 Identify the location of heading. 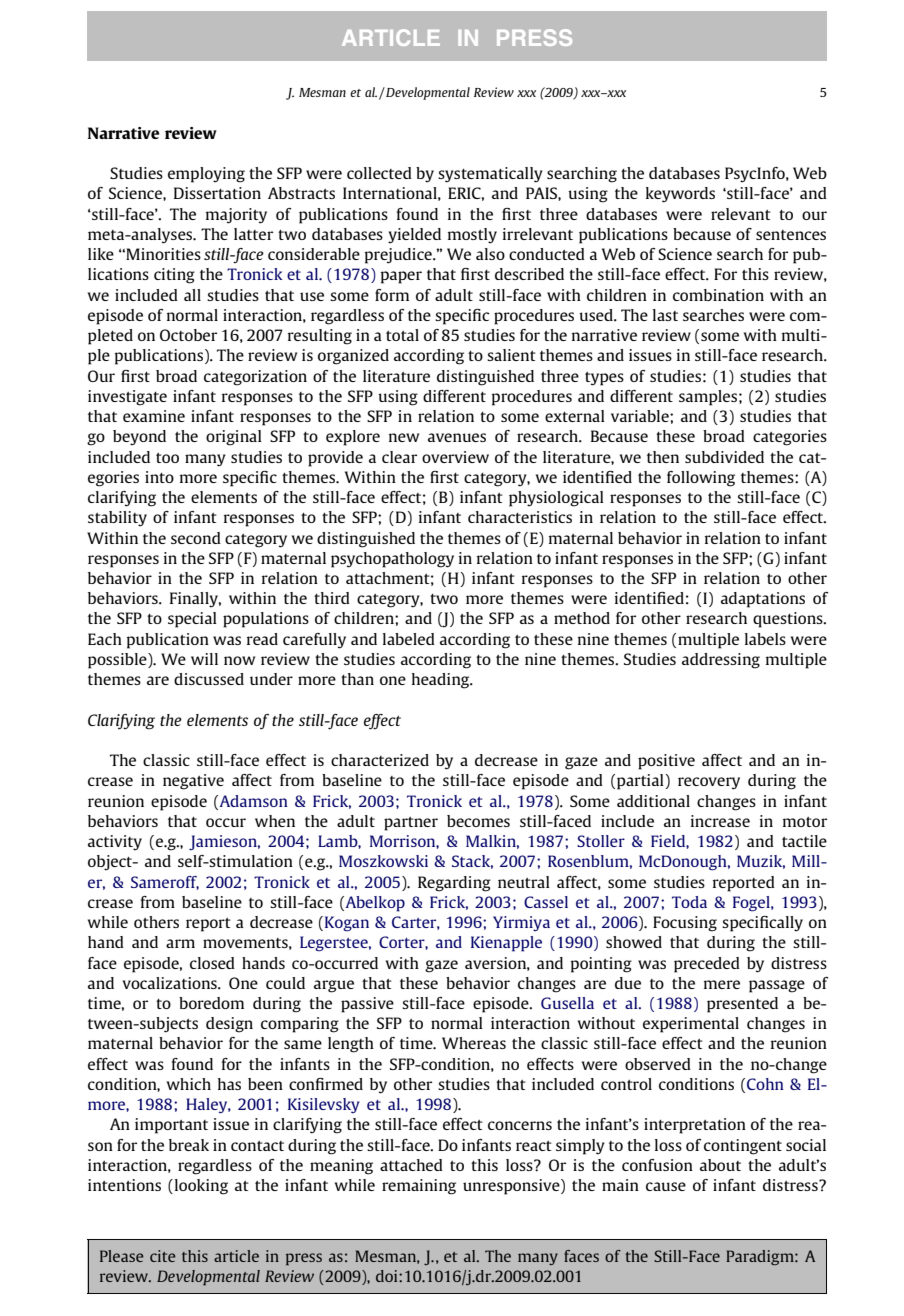
(442, 681).
